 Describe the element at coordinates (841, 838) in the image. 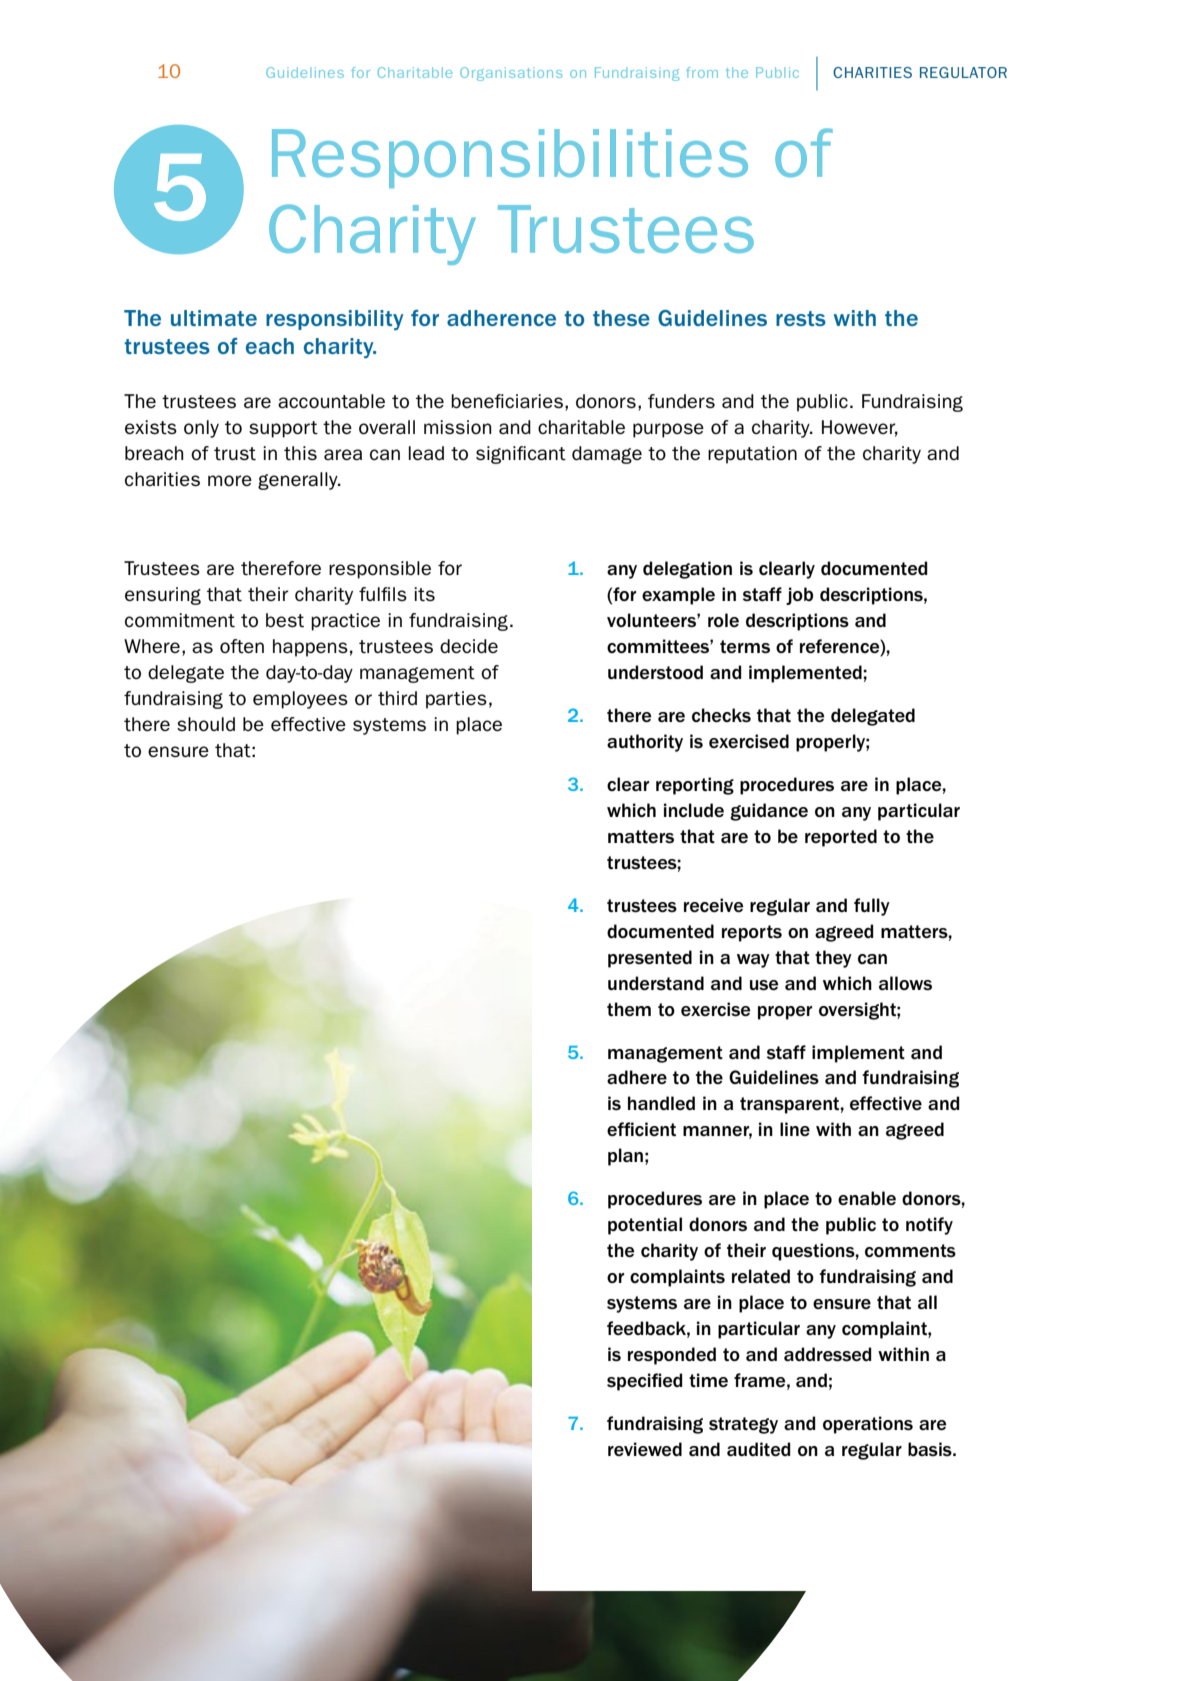

I see `reported` at that location.
